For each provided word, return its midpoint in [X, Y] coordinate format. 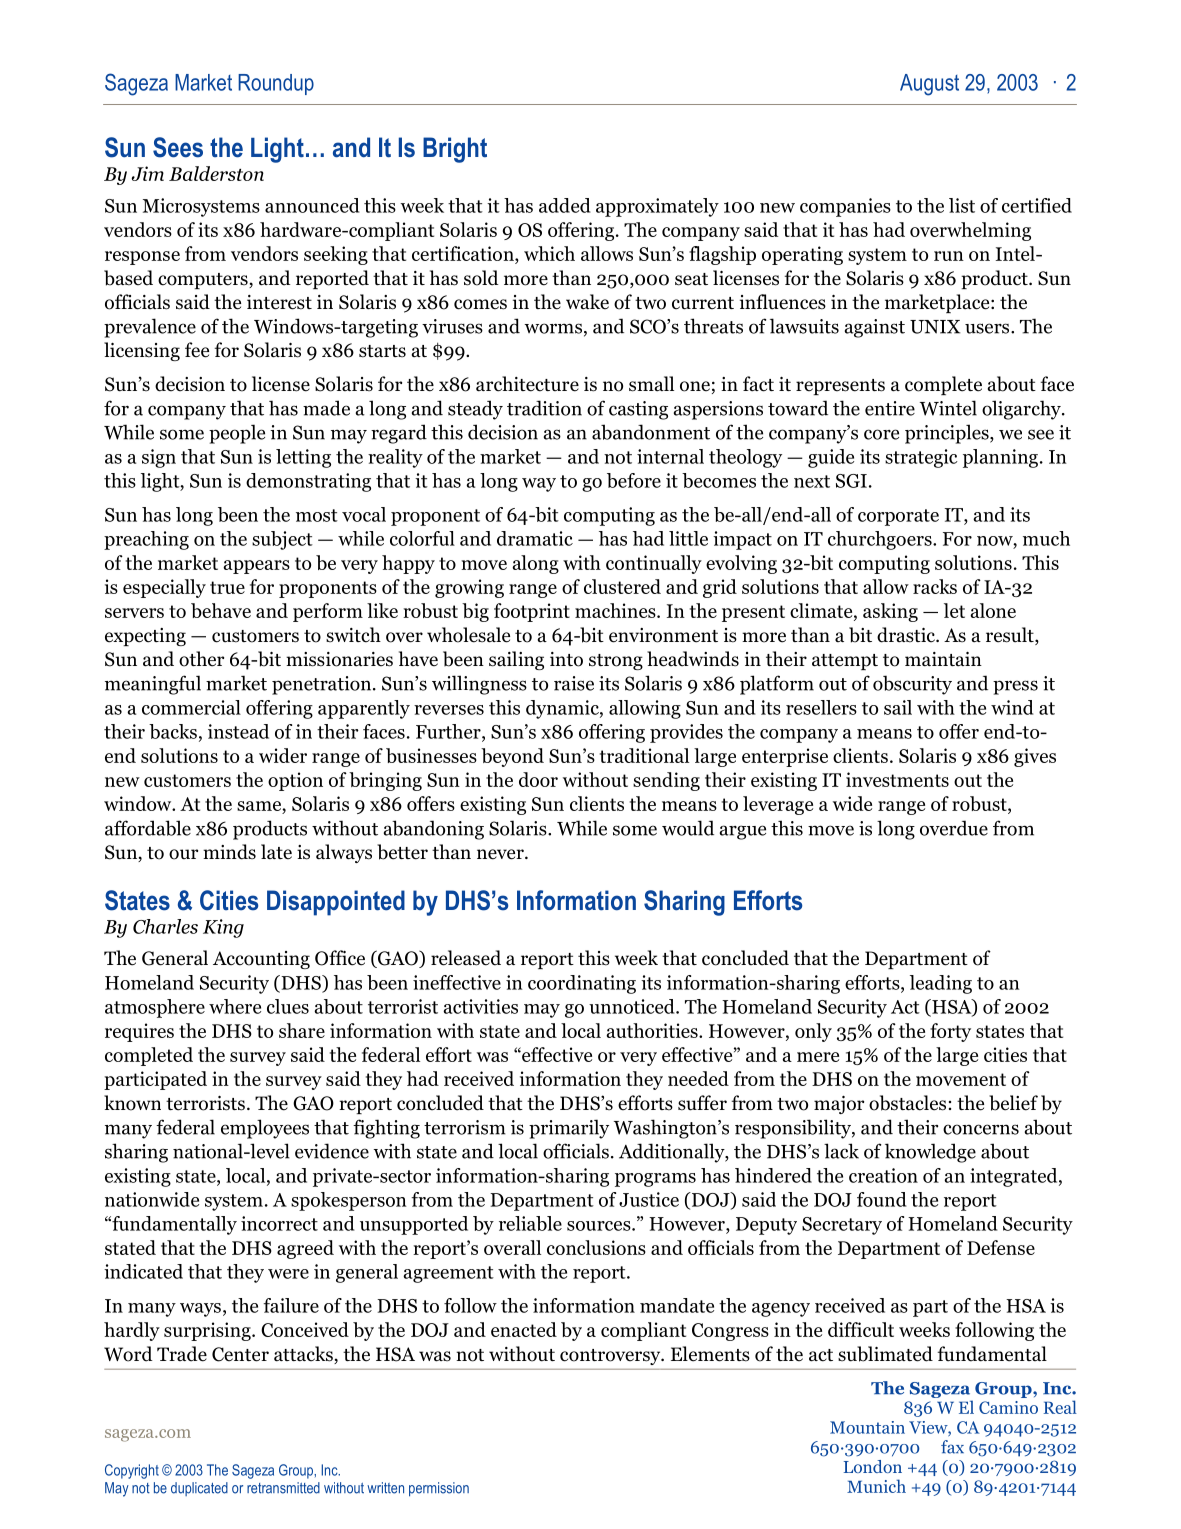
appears [256, 567]
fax [952, 1447]
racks [935, 586]
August [929, 85]
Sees [178, 147]
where [235, 1006]
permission [439, 1489]
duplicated [199, 1489]
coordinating [582, 984]
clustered [622, 586]
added [565, 205]
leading [941, 984]
